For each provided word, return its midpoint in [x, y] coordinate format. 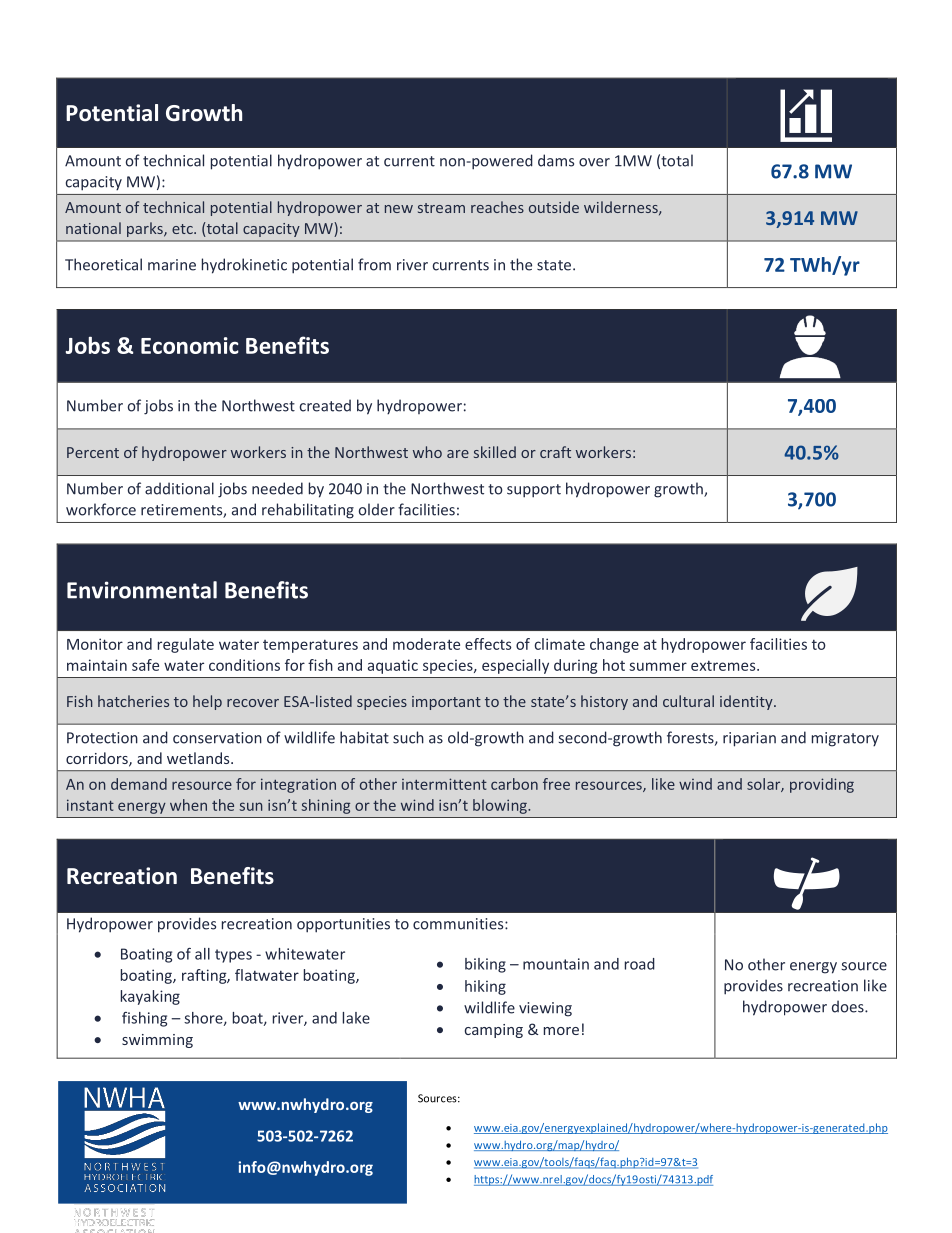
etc [183, 229]
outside [554, 207]
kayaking [150, 997]
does [849, 1006]
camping [494, 1031]
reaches [497, 207]
